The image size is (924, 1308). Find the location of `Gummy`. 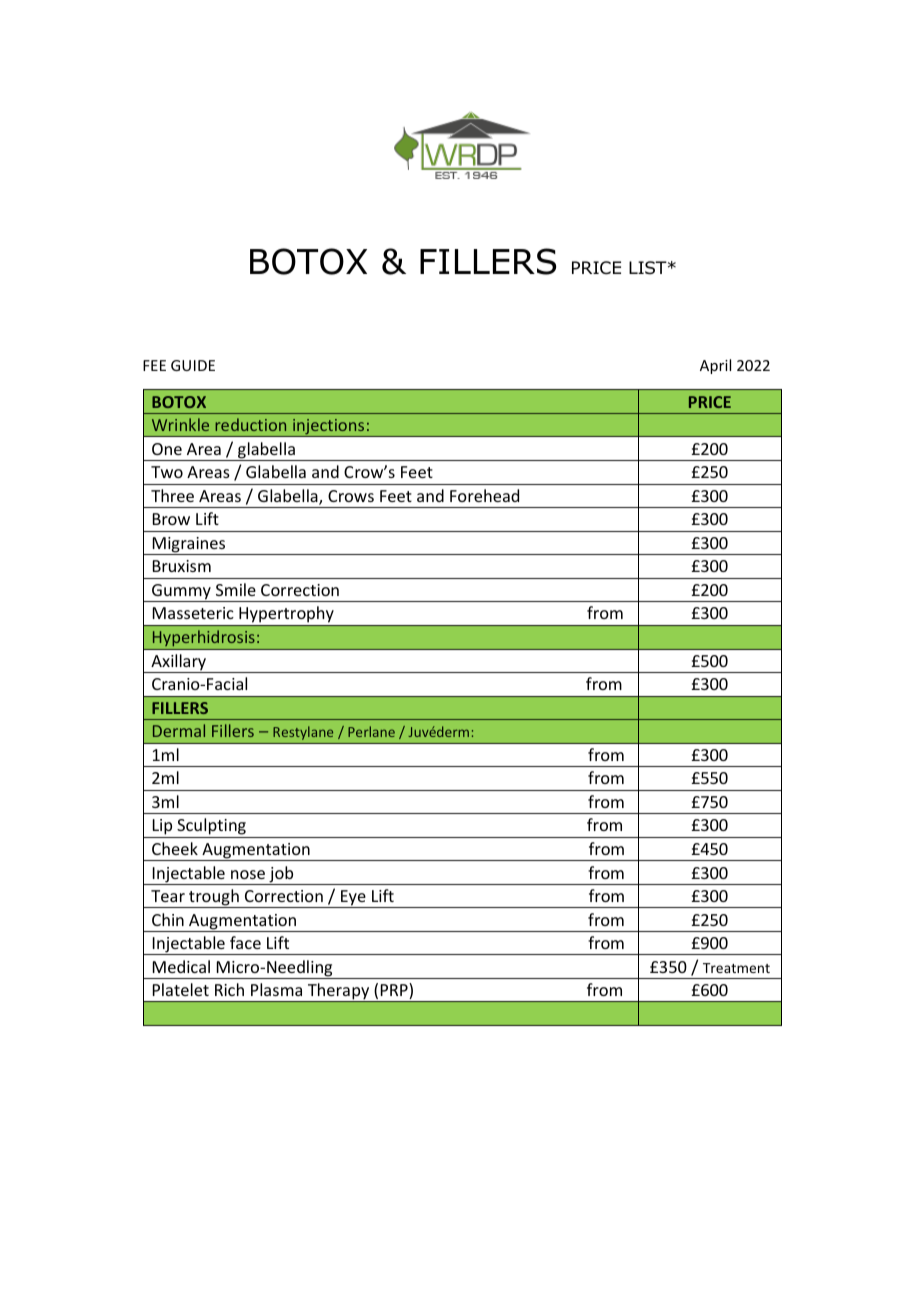

Gummy is located at coordinates (181, 593).
